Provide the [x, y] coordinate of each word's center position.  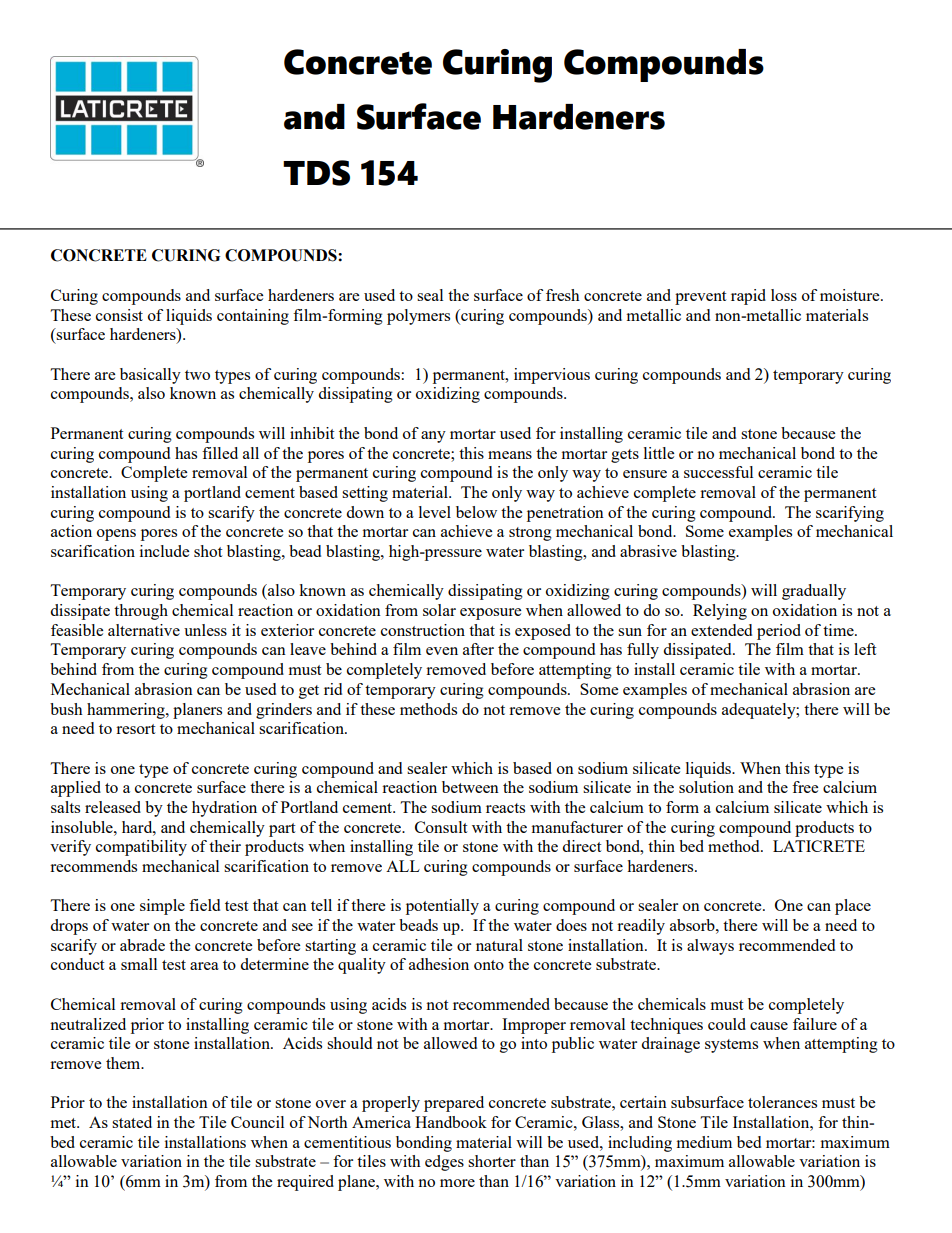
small [139, 964]
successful [718, 472]
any [433, 437]
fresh [563, 295]
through [141, 612]
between [470, 787]
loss [784, 295]
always [710, 947]
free [805, 787]
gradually [814, 592]
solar [439, 610]
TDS [316, 173]
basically [150, 376]
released [113, 807]
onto [489, 965]
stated [132, 1122]
